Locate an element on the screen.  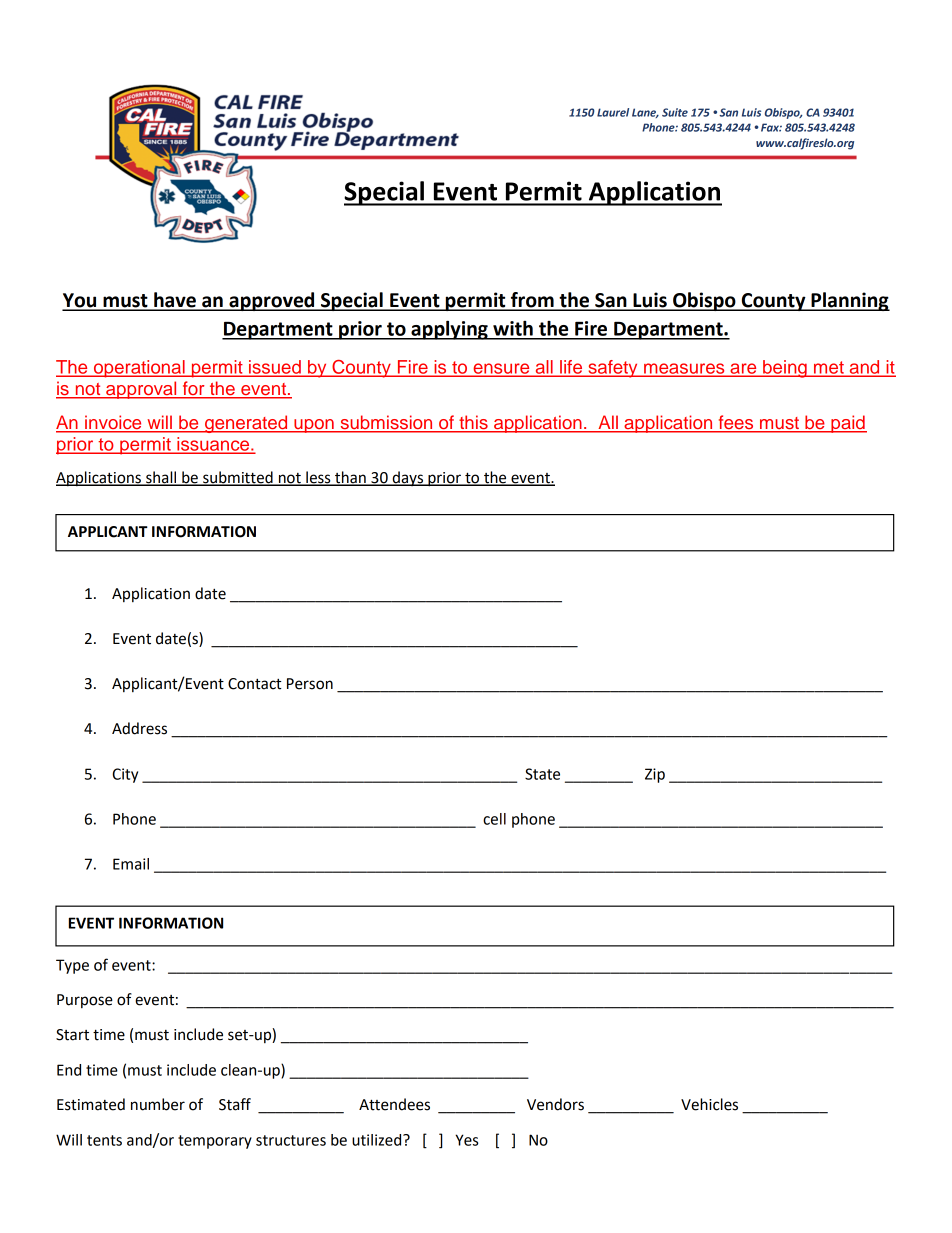
Suite is located at coordinates (675, 112).
